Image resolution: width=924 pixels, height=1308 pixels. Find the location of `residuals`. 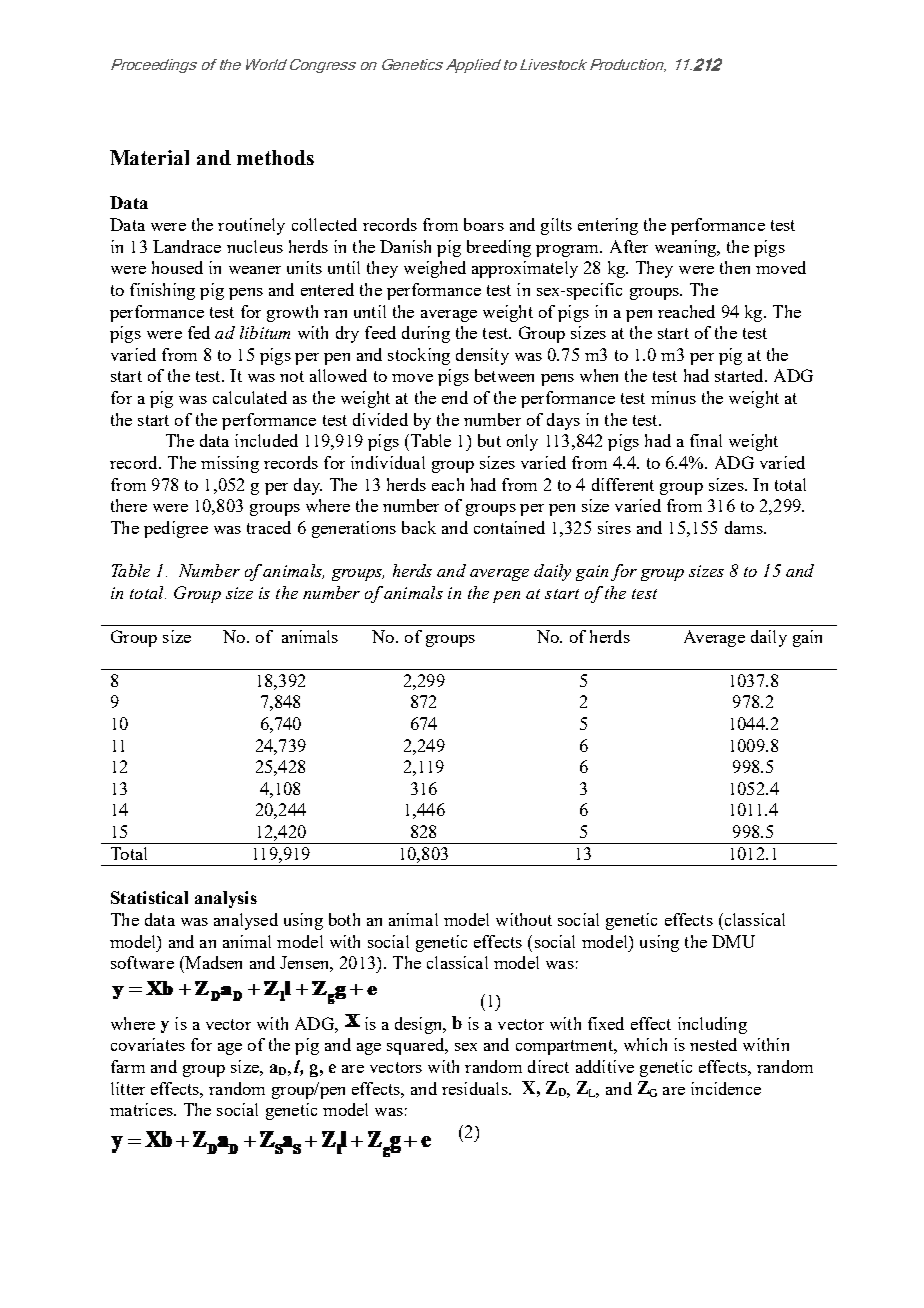

residuals is located at coordinates (476, 1088).
